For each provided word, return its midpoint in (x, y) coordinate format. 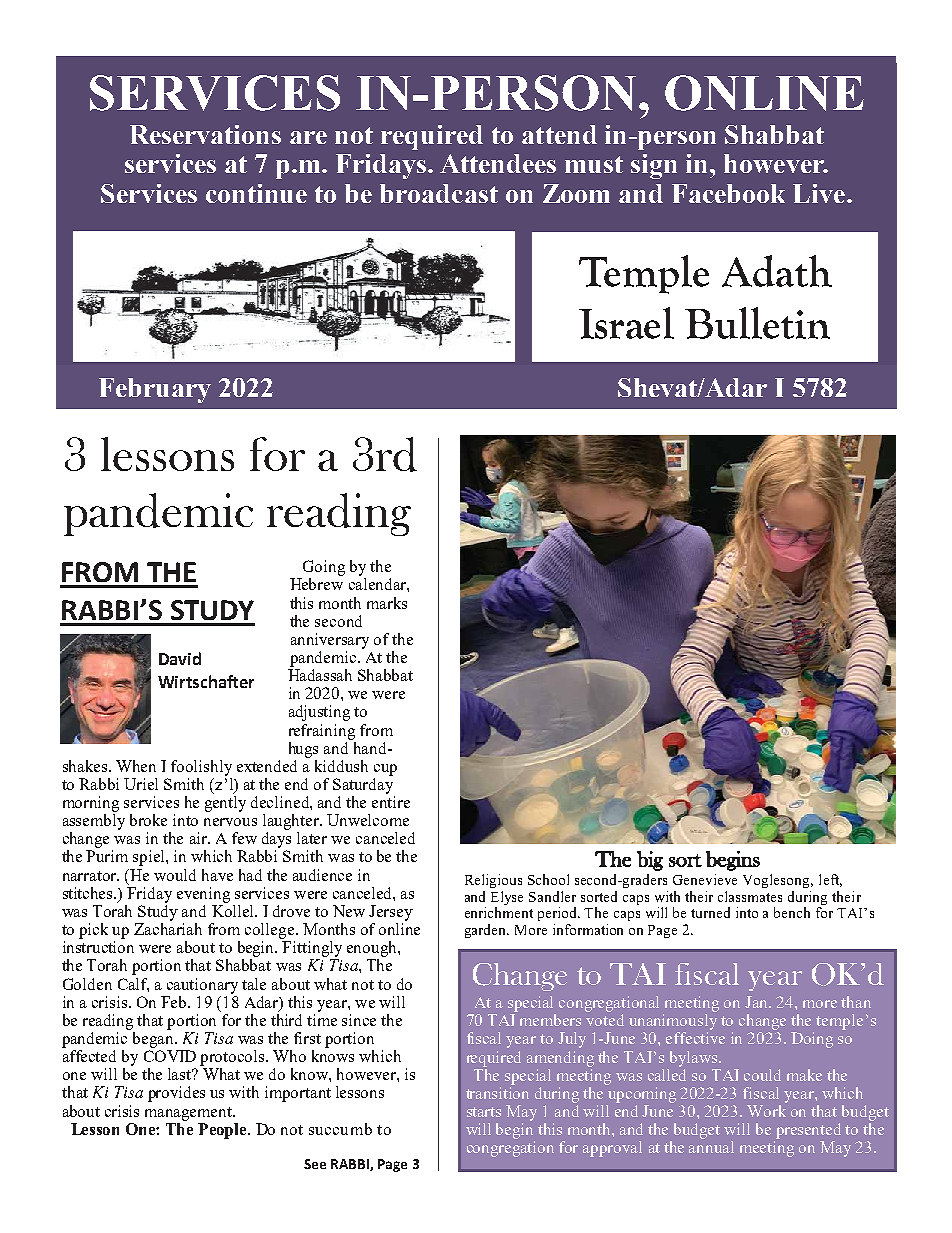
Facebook (728, 193)
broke (148, 820)
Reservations (205, 134)
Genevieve (705, 879)
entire (391, 802)
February (155, 390)
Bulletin (757, 323)
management (190, 1114)
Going (324, 568)
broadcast (439, 193)
